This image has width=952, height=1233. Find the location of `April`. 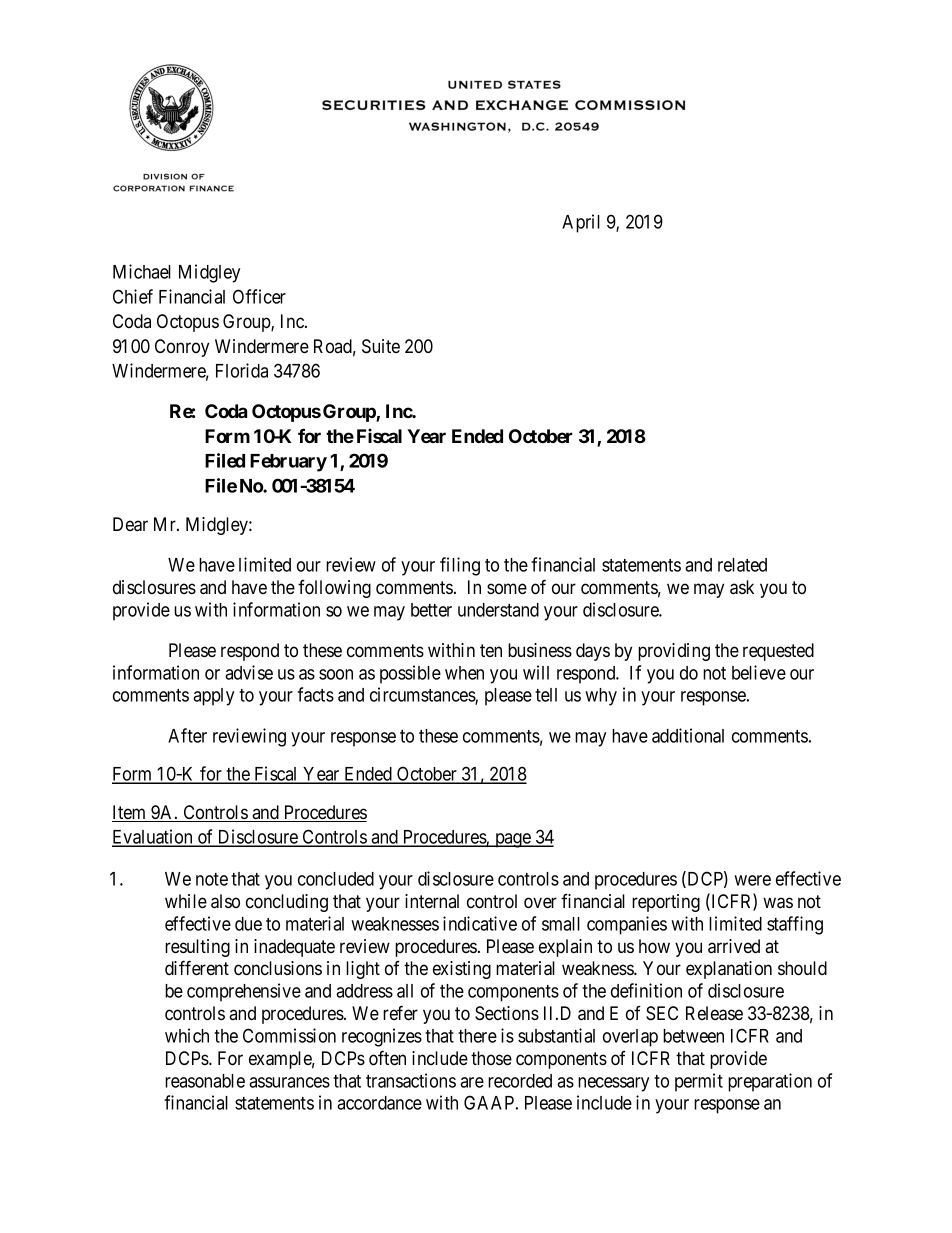

April is located at coordinates (581, 223).
